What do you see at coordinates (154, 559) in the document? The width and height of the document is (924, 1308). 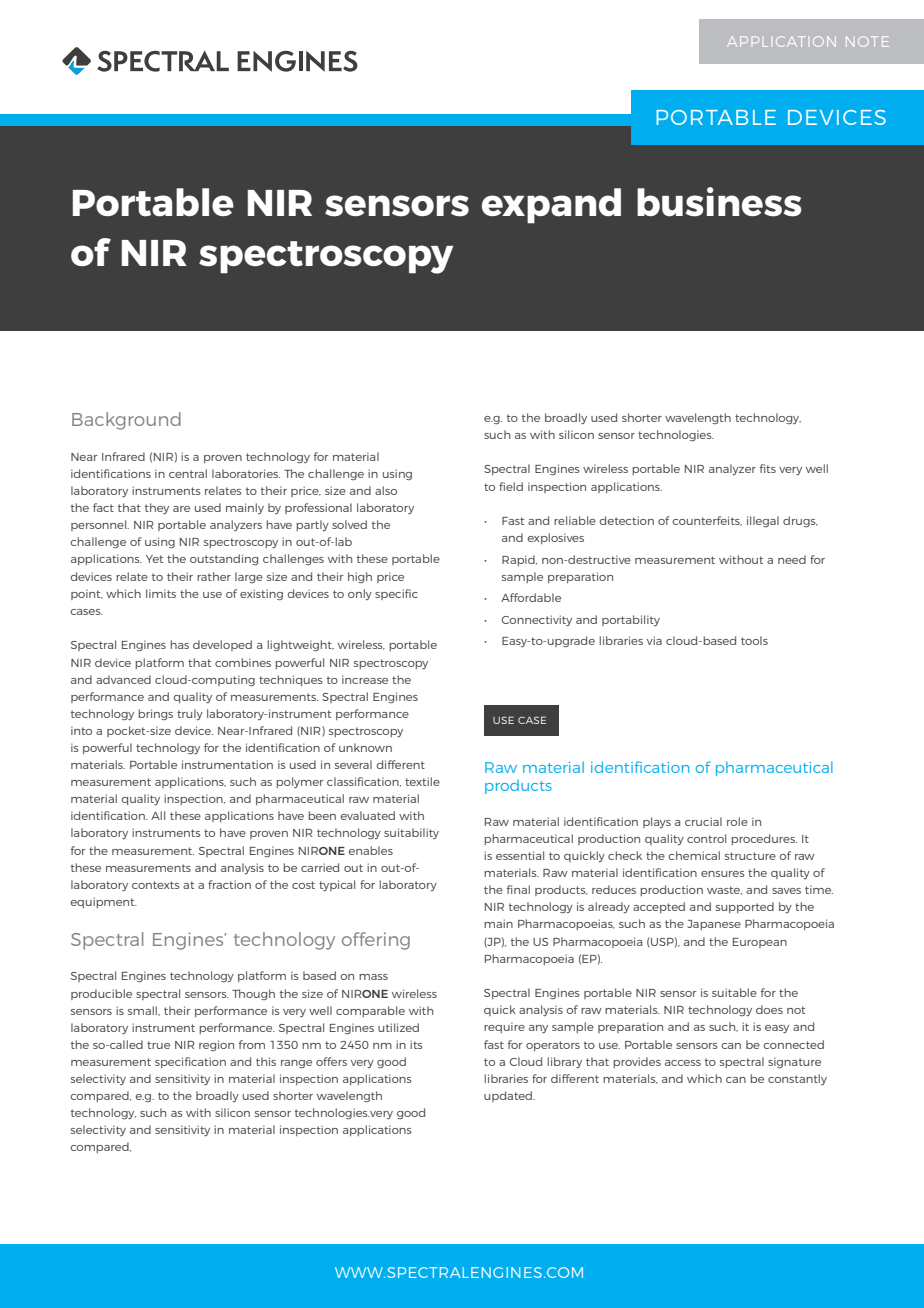 I see `Yet` at bounding box center [154, 559].
